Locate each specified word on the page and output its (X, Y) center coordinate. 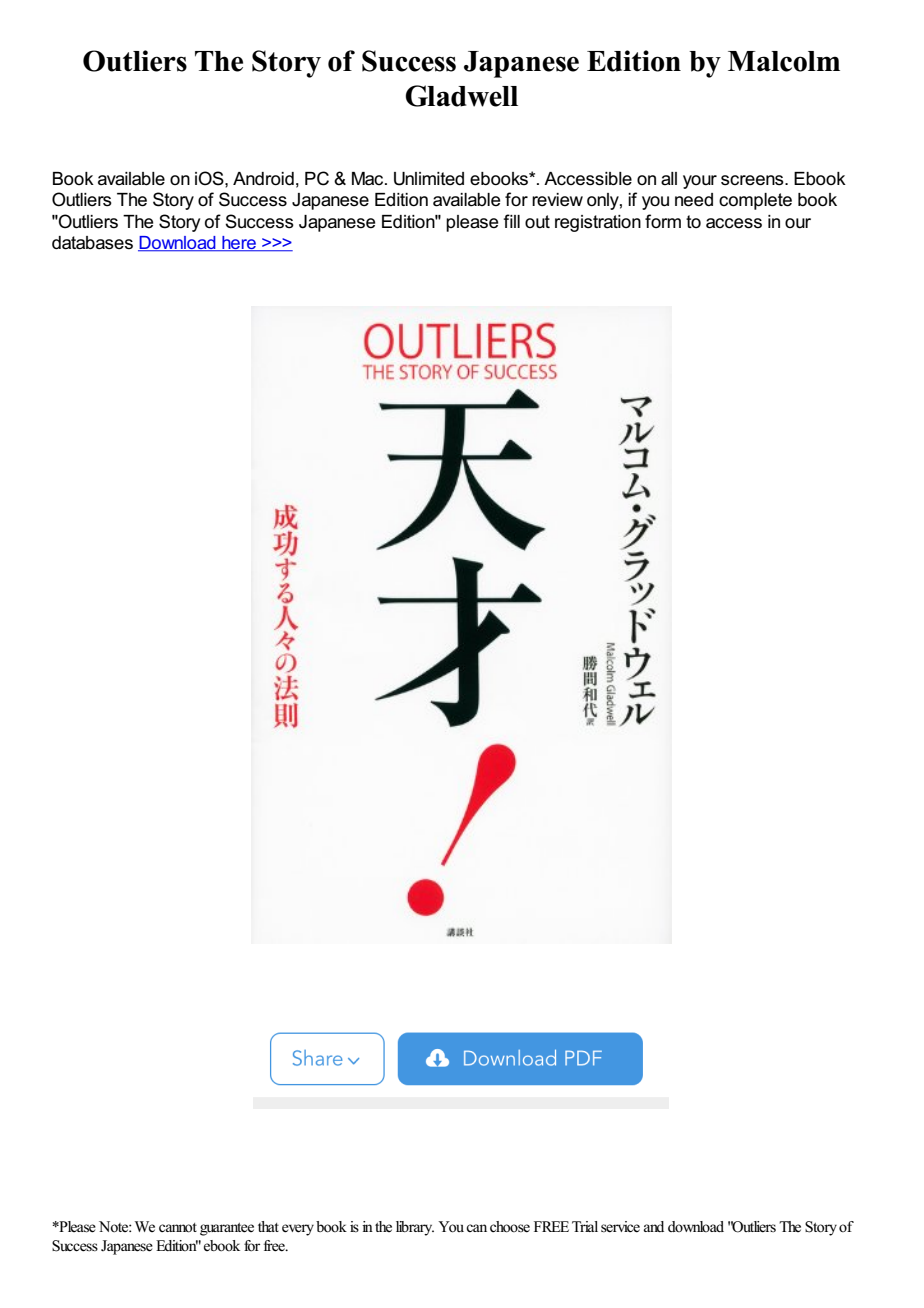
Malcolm (784, 61)
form (663, 221)
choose (510, 1227)
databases (92, 243)
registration (598, 223)
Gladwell (462, 96)
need (694, 200)
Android (263, 179)
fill (511, 221)
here (239, 244)
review (557, 200)
